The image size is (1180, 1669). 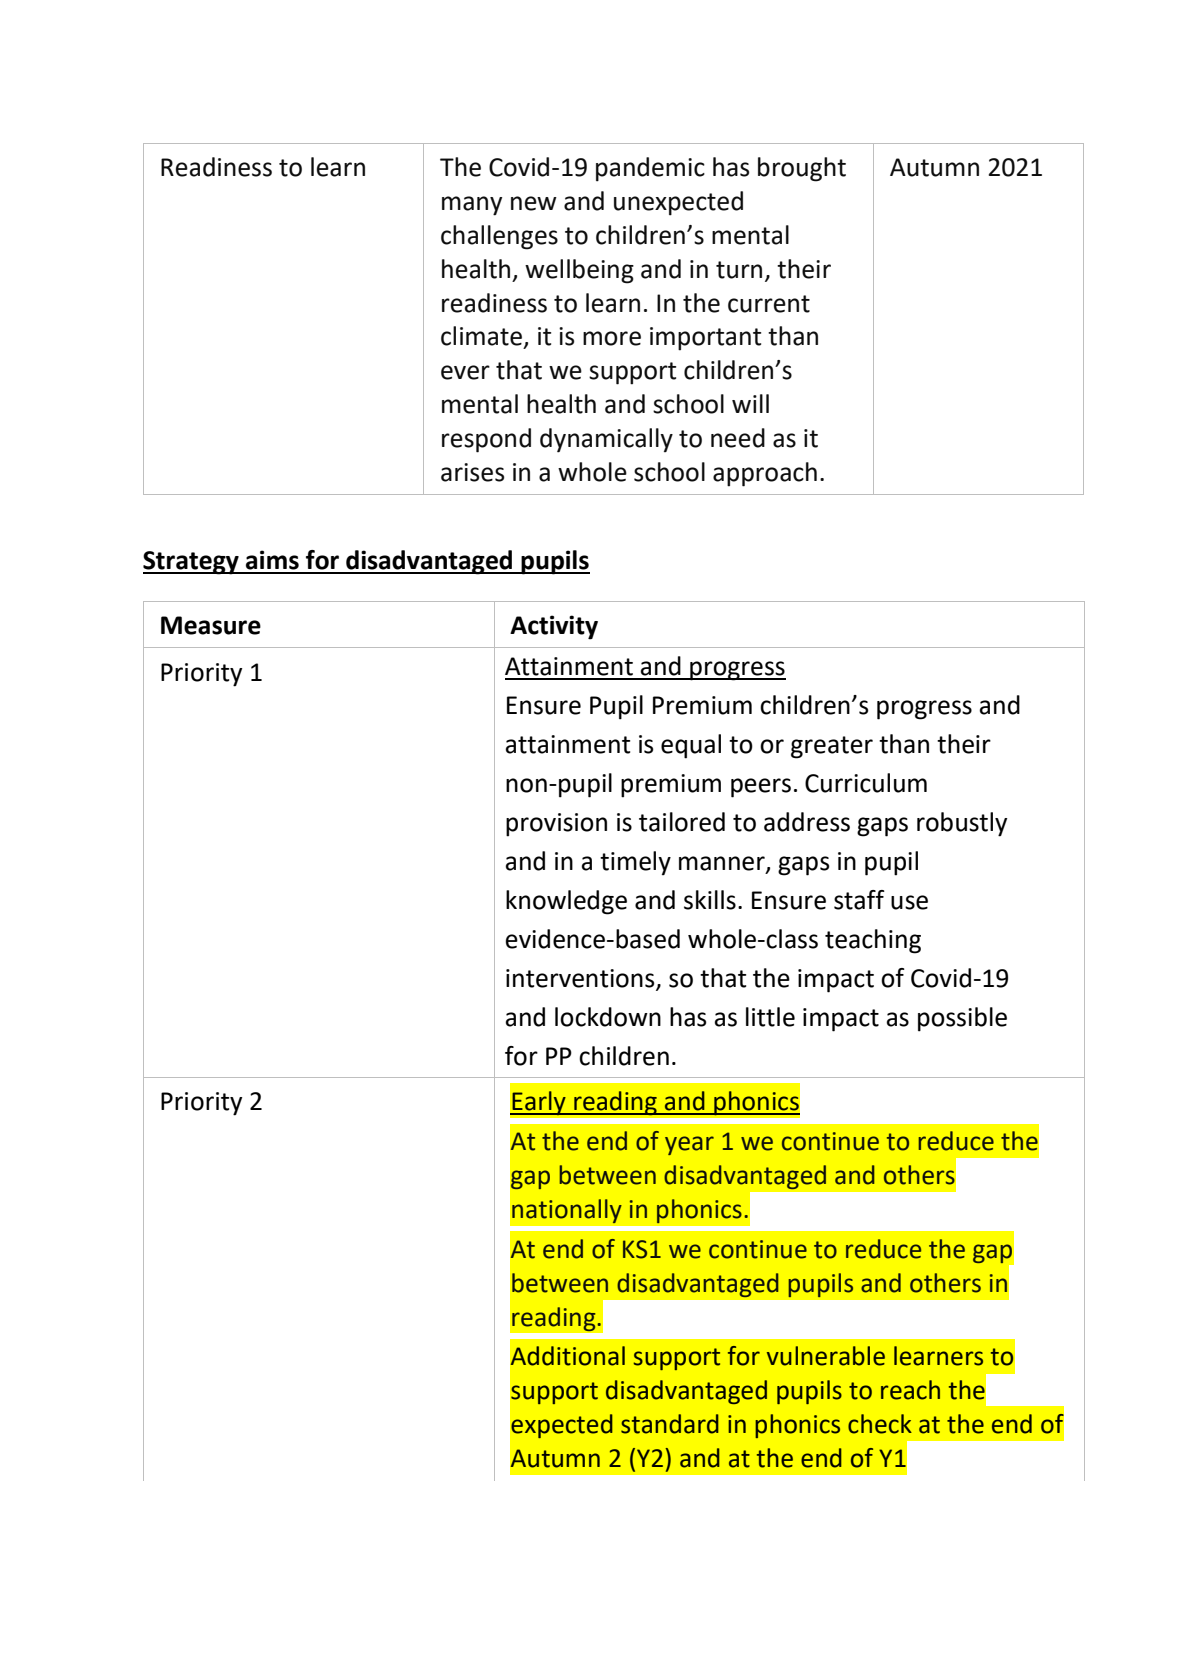 I want to click on Measure, so click(x=211, y=625).
